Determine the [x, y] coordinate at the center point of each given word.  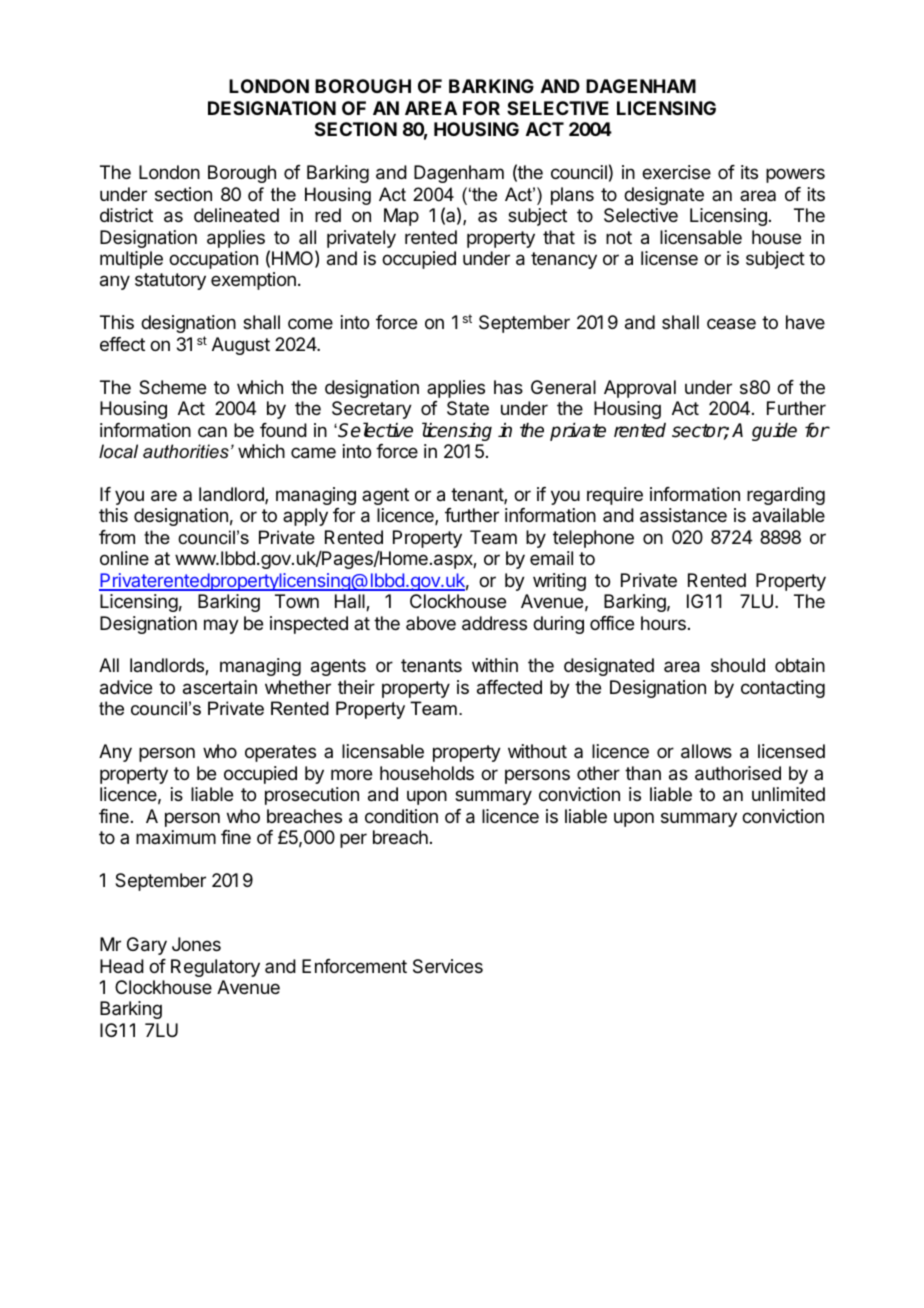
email [551, 558]
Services [448, 966]
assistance [683, 515]
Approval [640, 389]
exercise [676, 172]
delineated [236, 215]
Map [401, 217]
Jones [196, 944]
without [537, 751]
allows [706, 751]
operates [280, 753]
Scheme [172, 387]
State [468, 408]
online [124, 558]
